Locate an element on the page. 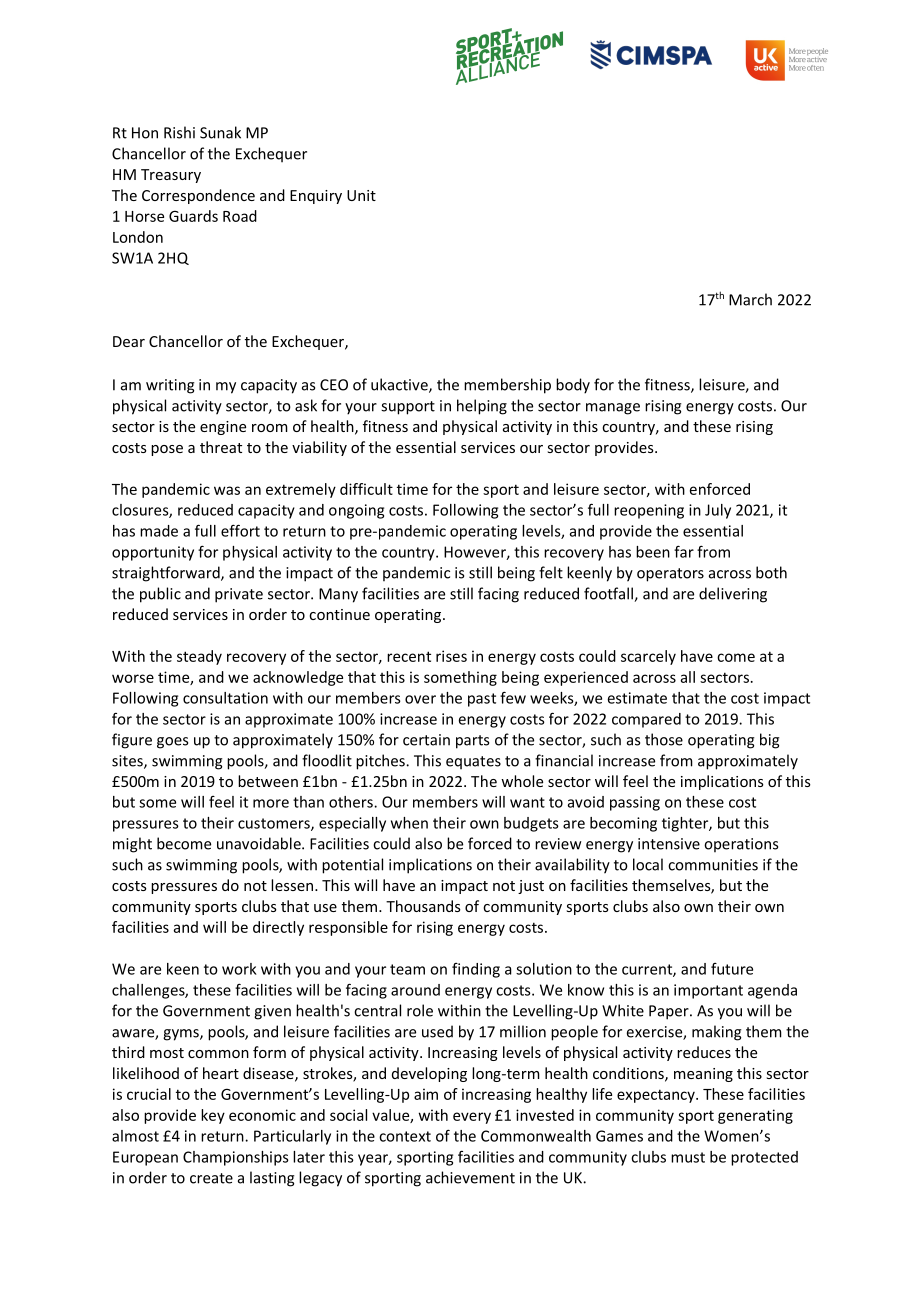 This image has width=924, height=1308. steady is located at coordinates (199, 657).
